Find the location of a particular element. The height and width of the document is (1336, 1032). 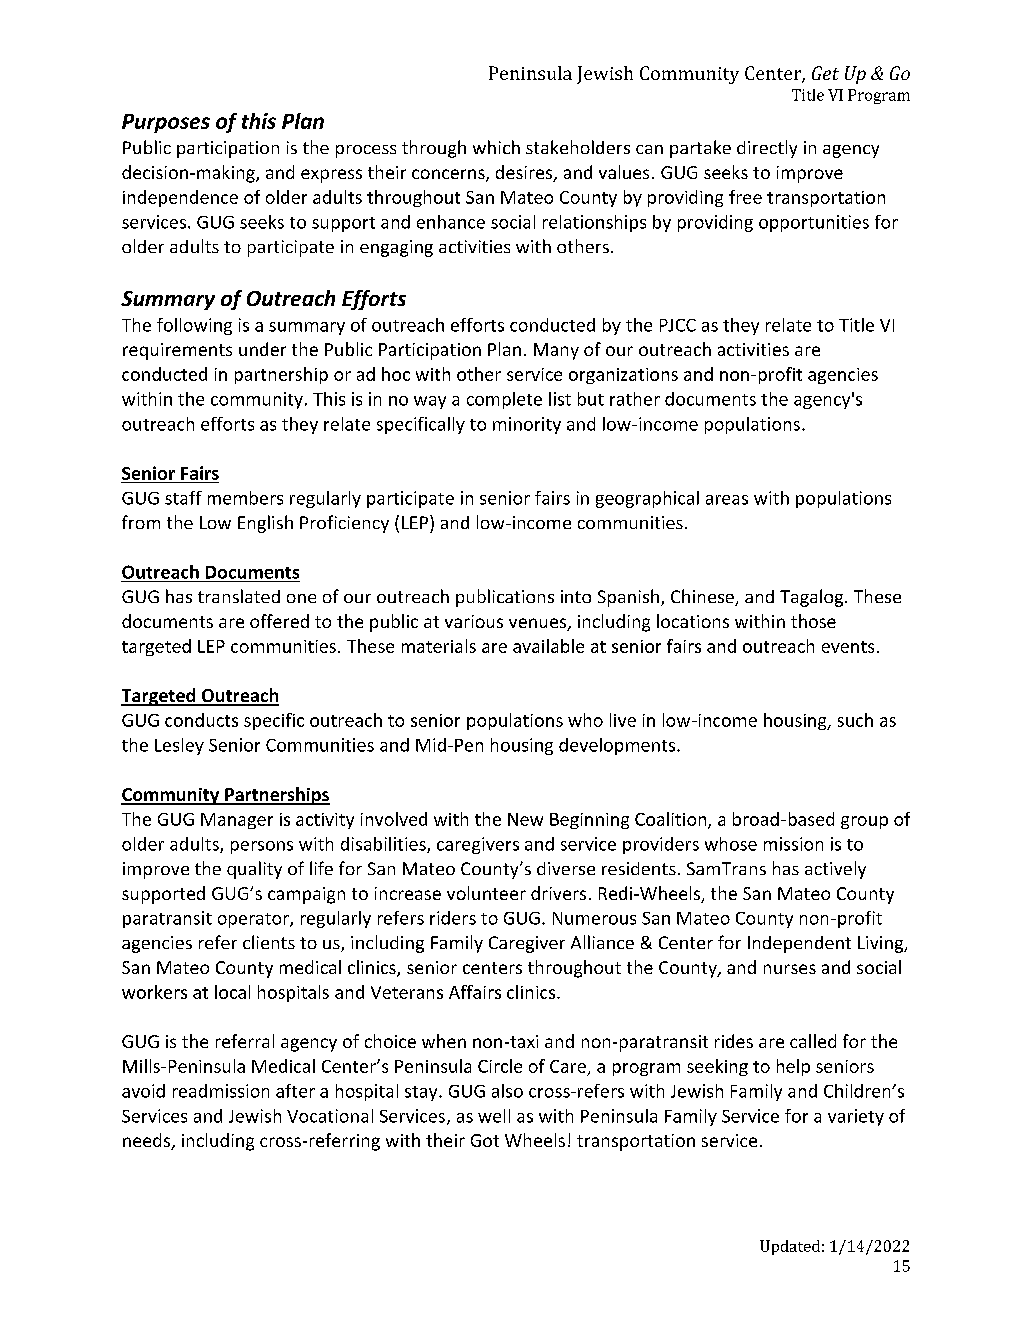

after is located at coordinates (295, 1091).
